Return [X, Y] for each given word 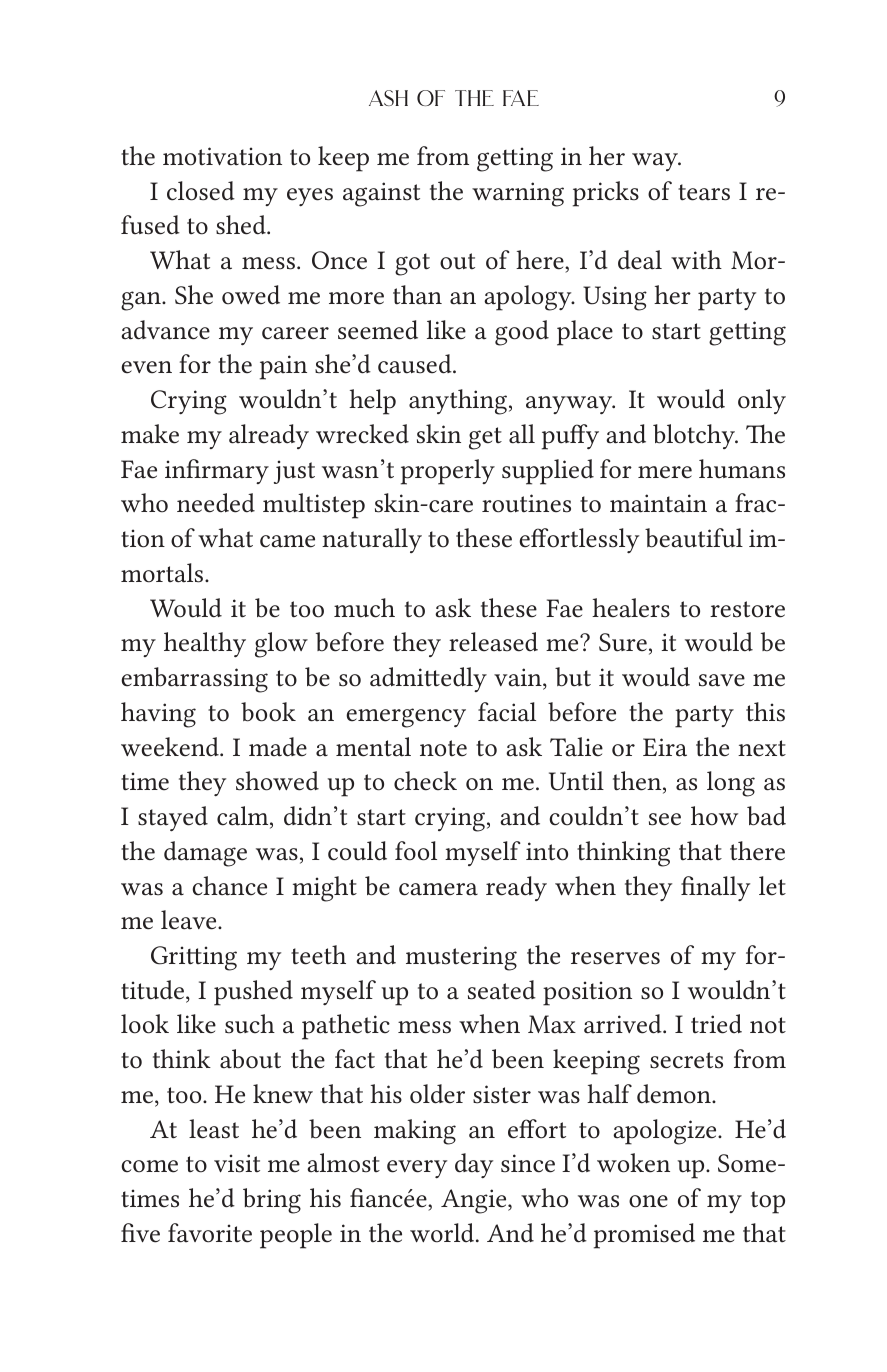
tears [704, 192]
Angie [475, 1201]
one [648, 1201]
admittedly [428, 679]
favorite [210, 1233]
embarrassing [194, 680]
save [722, 680]
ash [388, 98]
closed [201, 191]
